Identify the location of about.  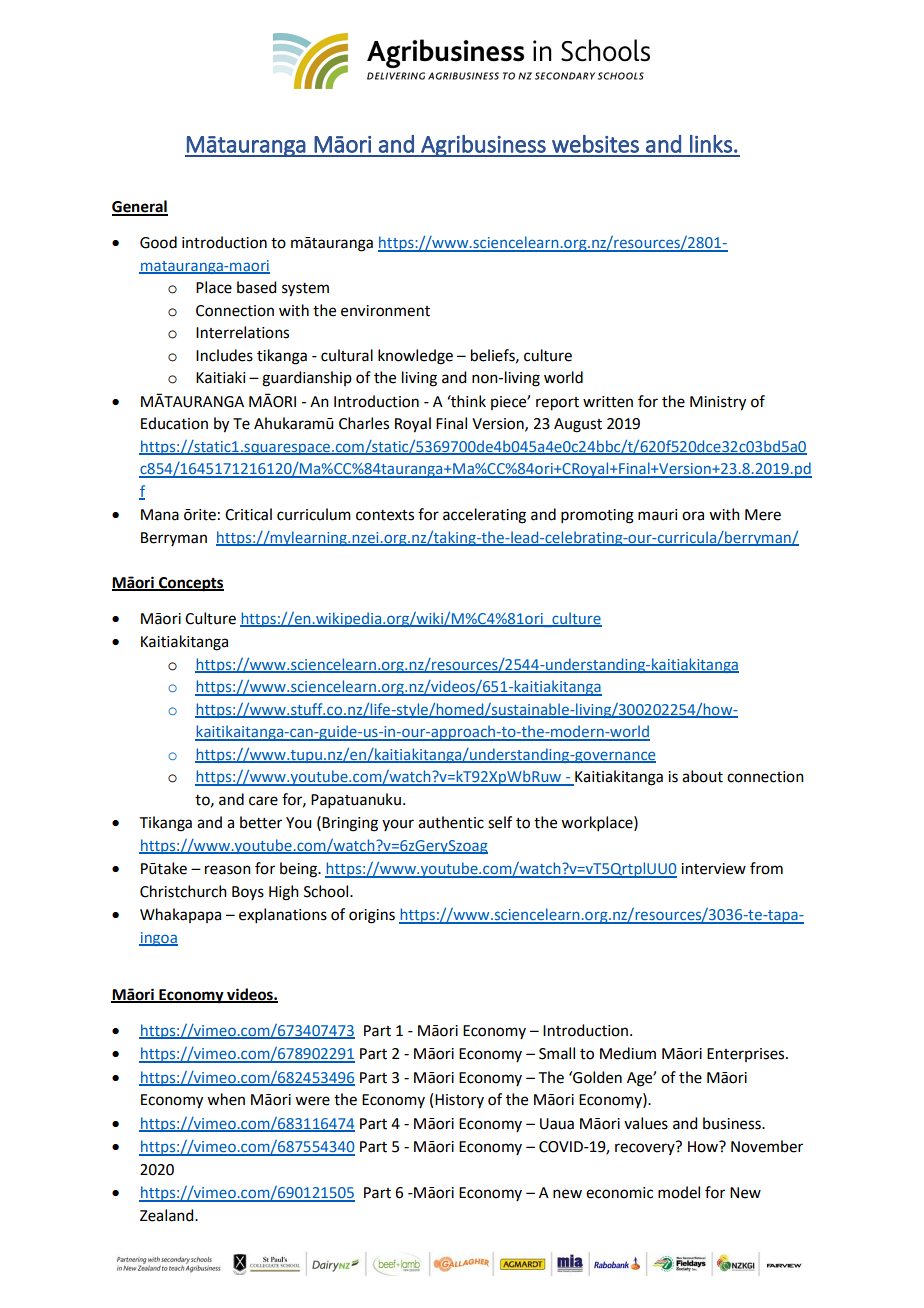
(702, 776).
